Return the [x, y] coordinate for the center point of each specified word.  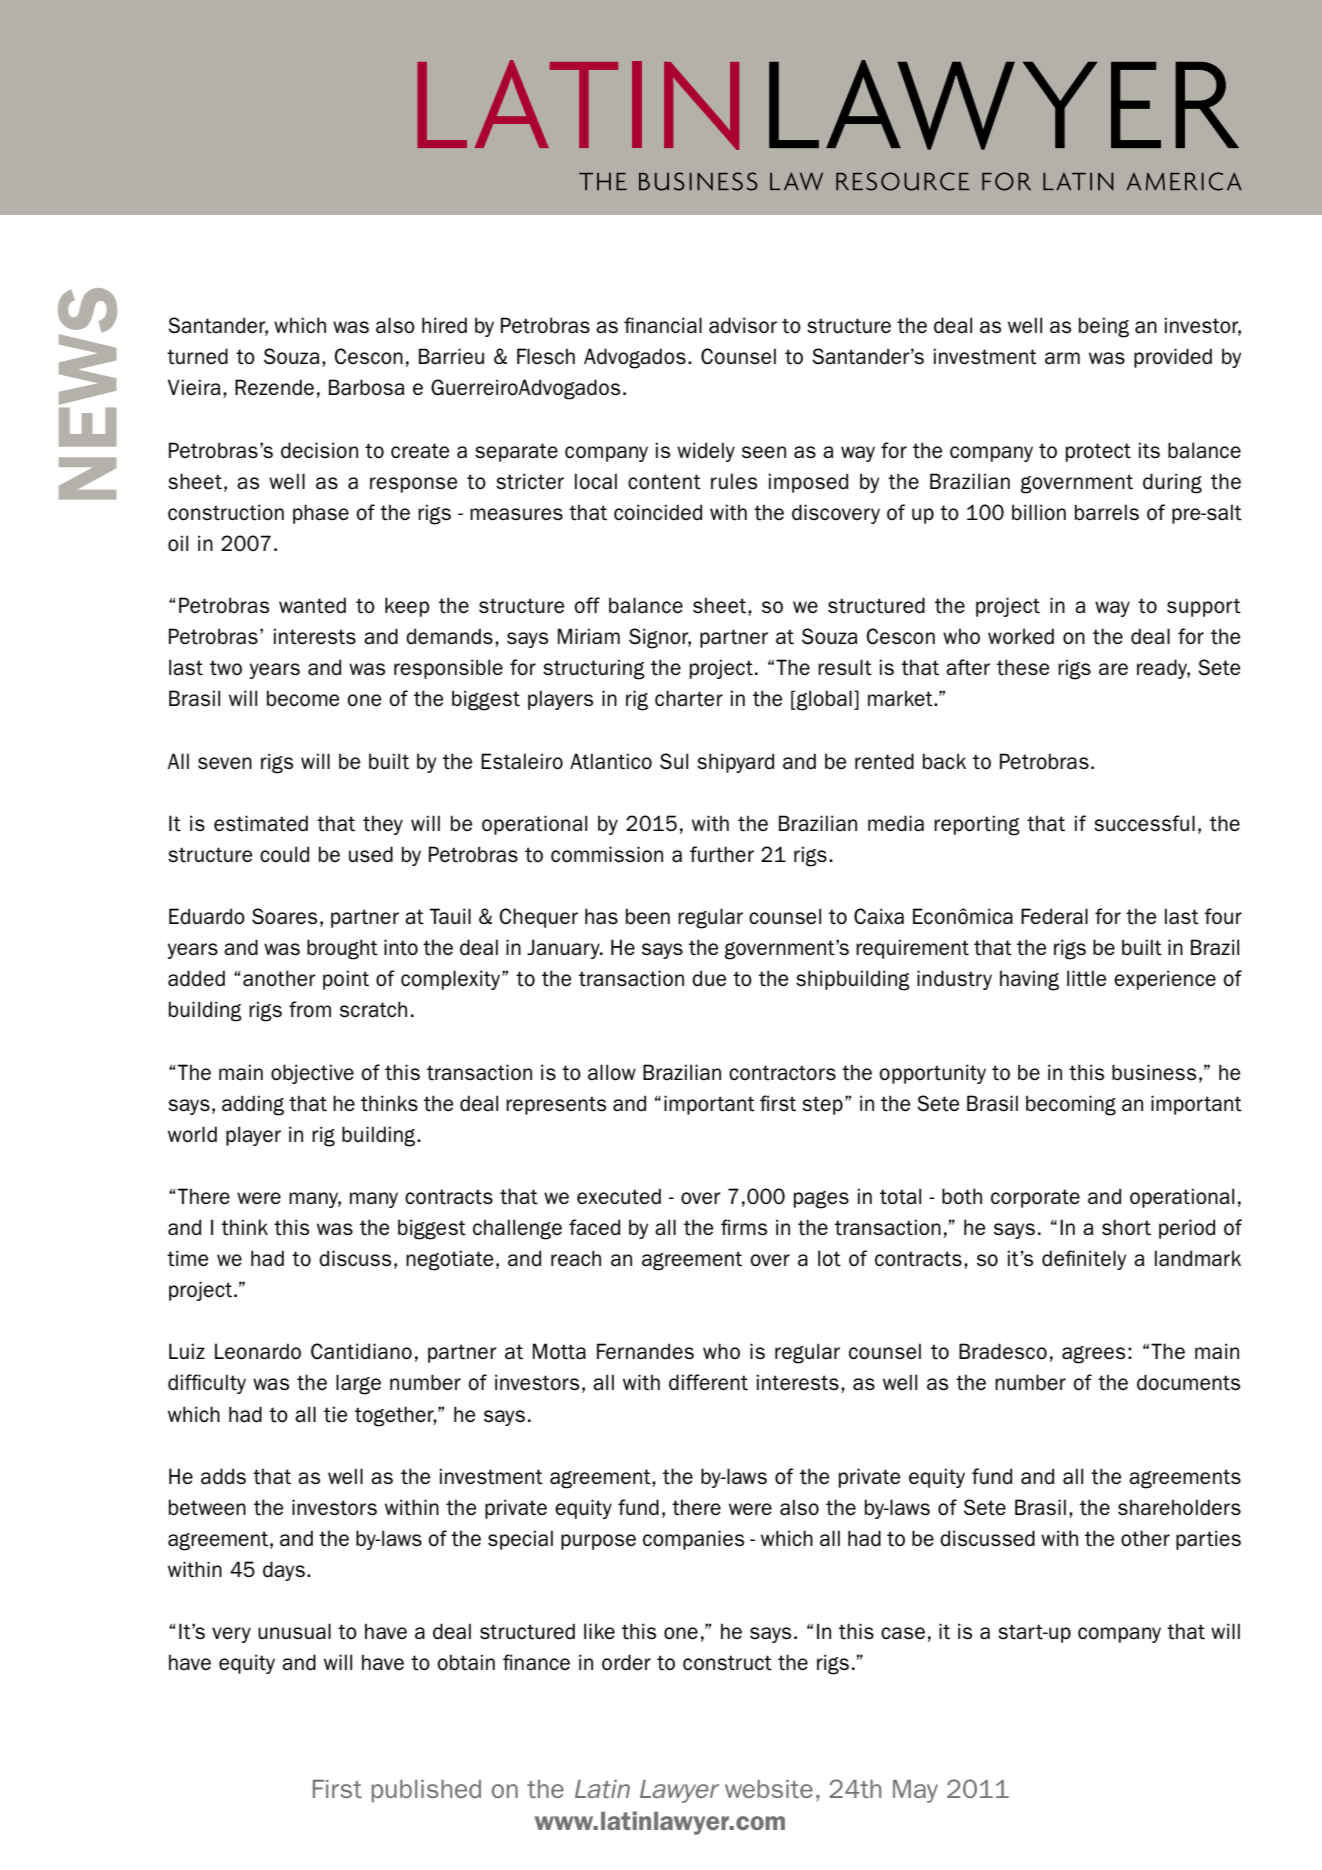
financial [663, 325]
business [1154, 1072]
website [769, 1789]
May [915, 1791]
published [426, 1791]
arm [1062, 358]
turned [197, 356]
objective [312, 1074]
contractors [782, 1073]
